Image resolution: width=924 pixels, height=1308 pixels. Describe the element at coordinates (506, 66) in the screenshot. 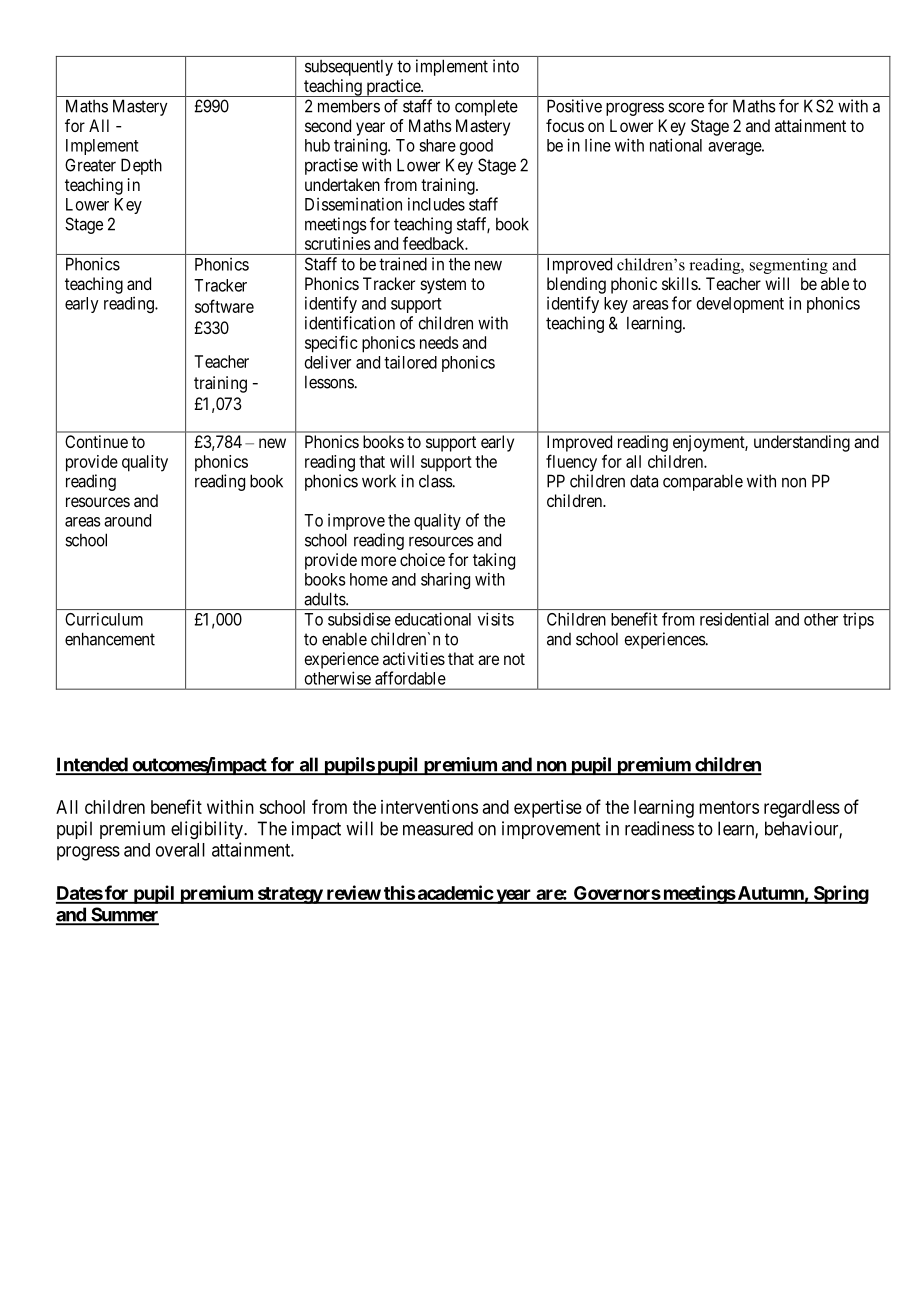

I see `into` at that location.
